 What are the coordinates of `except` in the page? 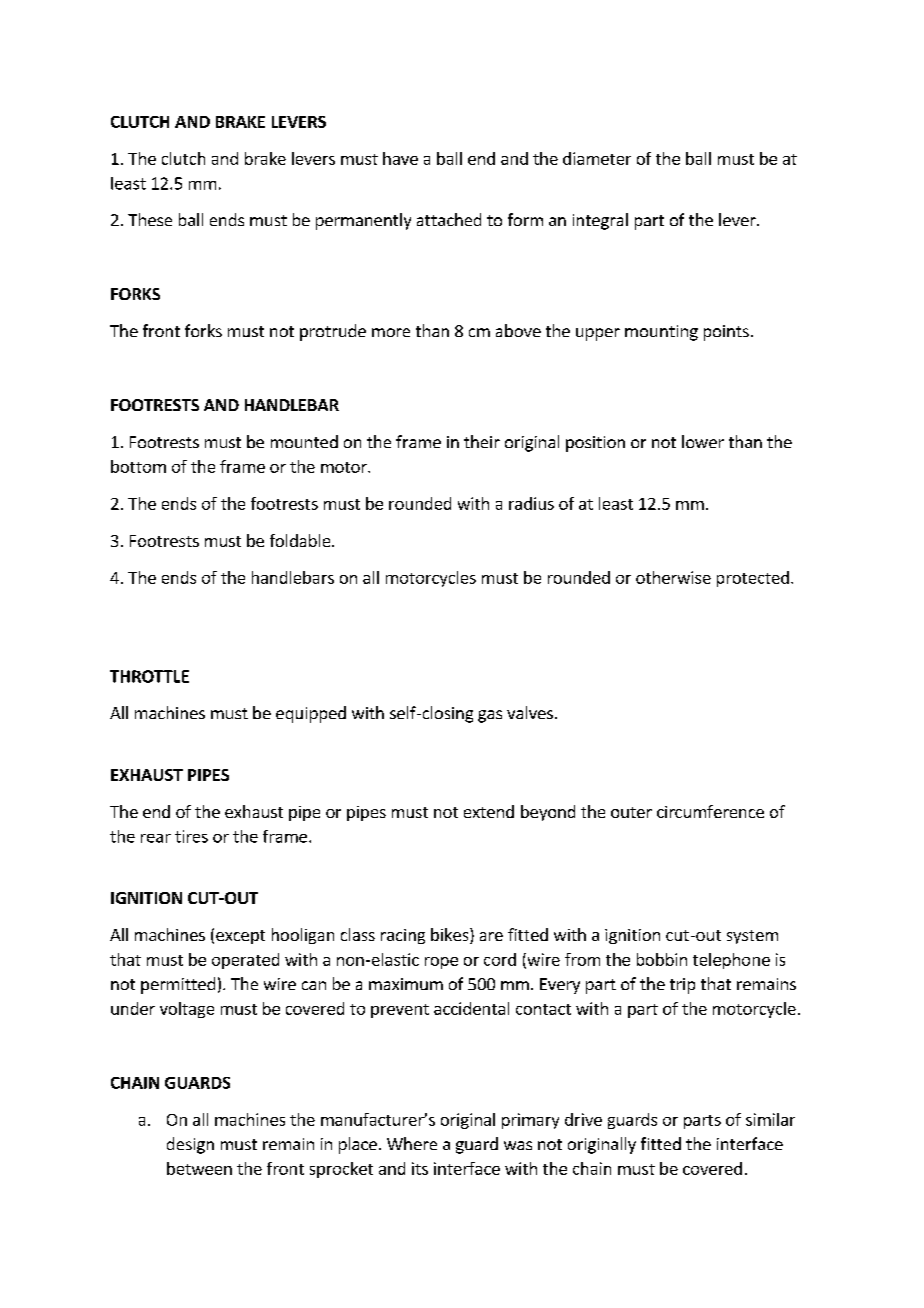 It's located at (240, 937).
